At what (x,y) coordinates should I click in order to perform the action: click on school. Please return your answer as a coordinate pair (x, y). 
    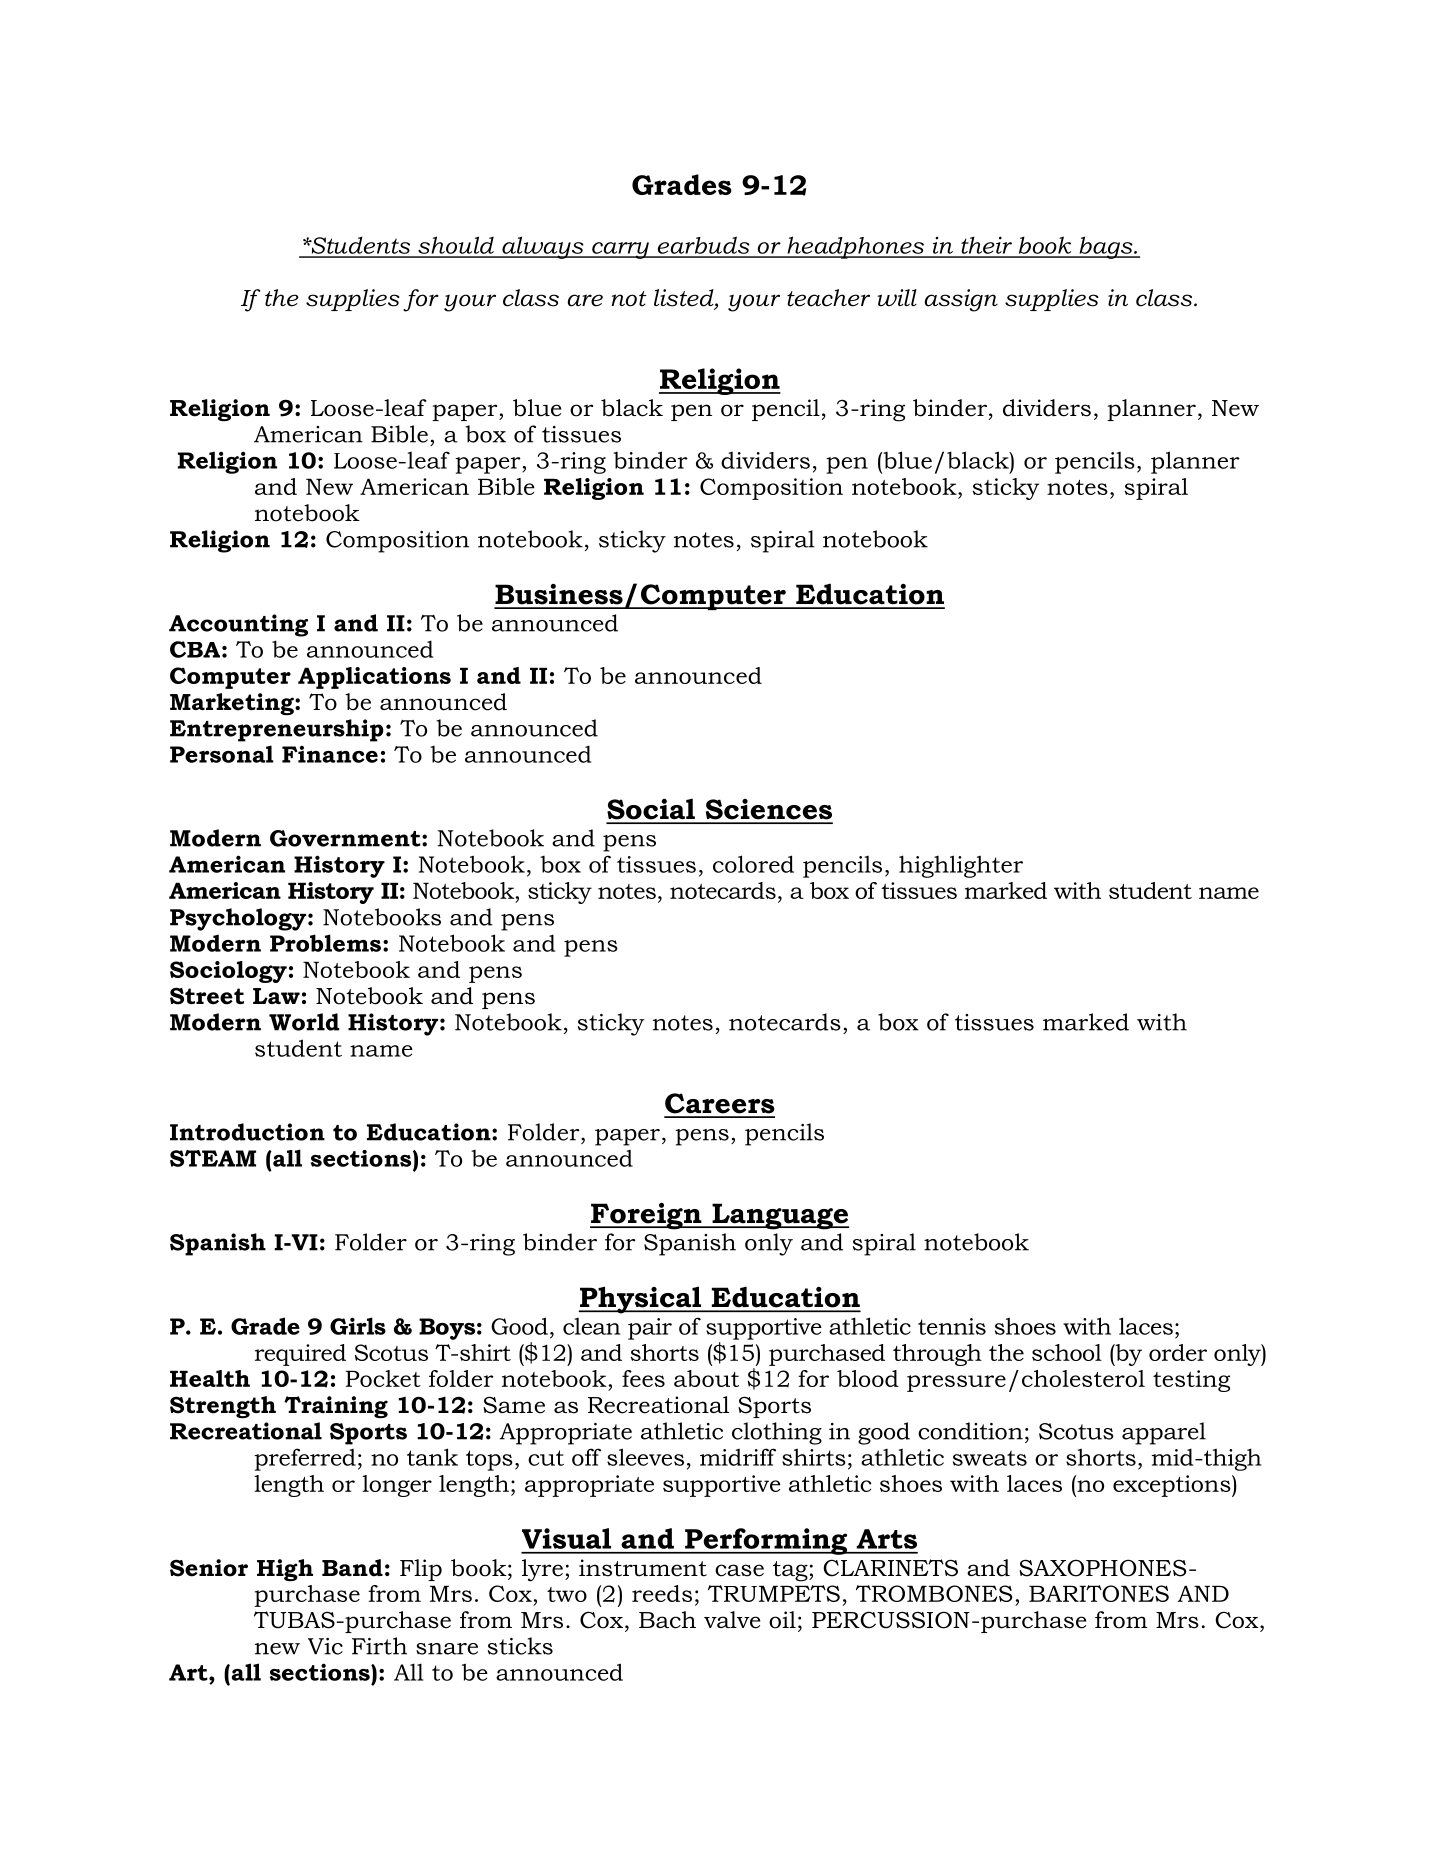
    Looking at the image, I should click on (1067, 1352).
